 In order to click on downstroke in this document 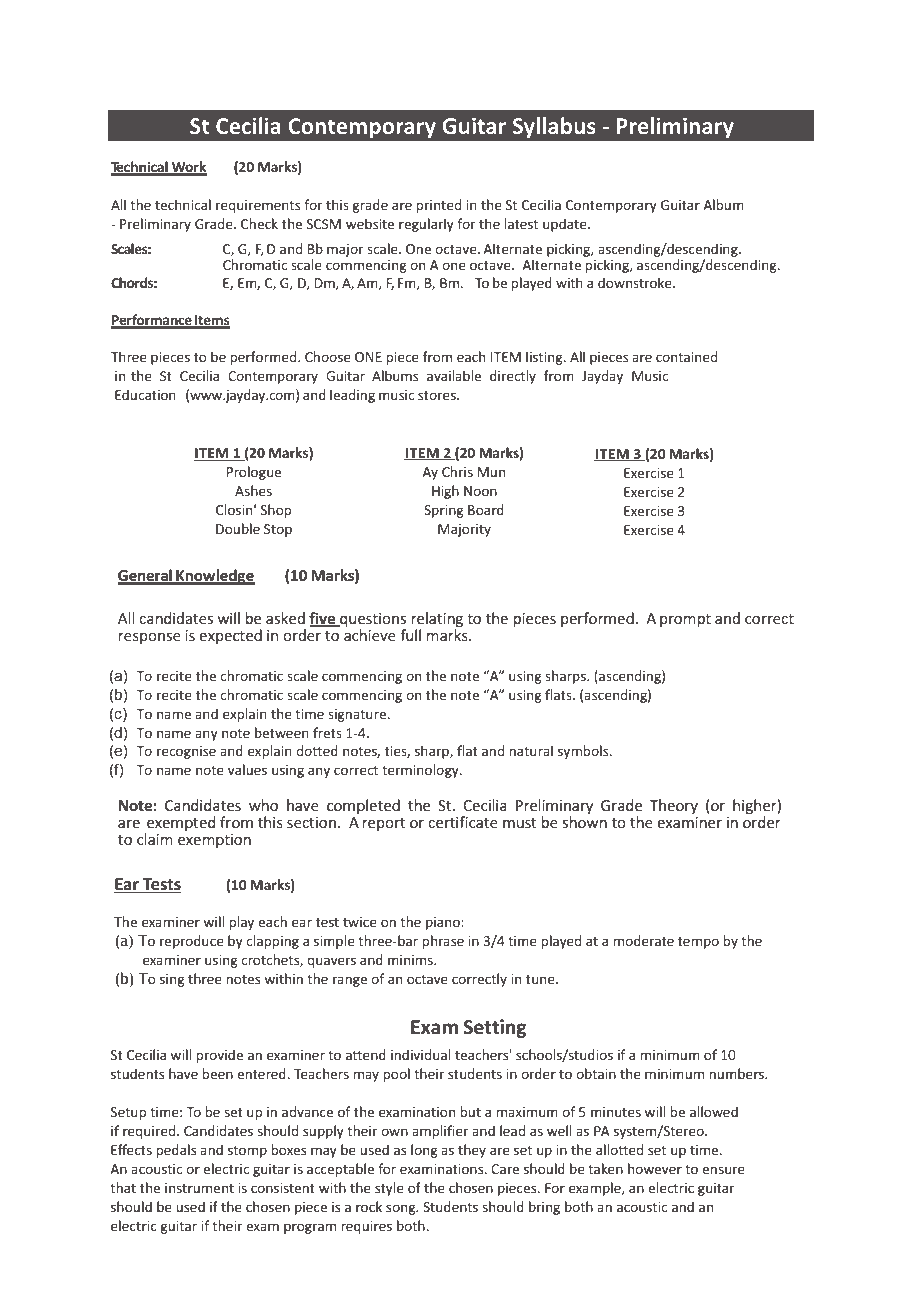, I will do `click(636, 282)`.
